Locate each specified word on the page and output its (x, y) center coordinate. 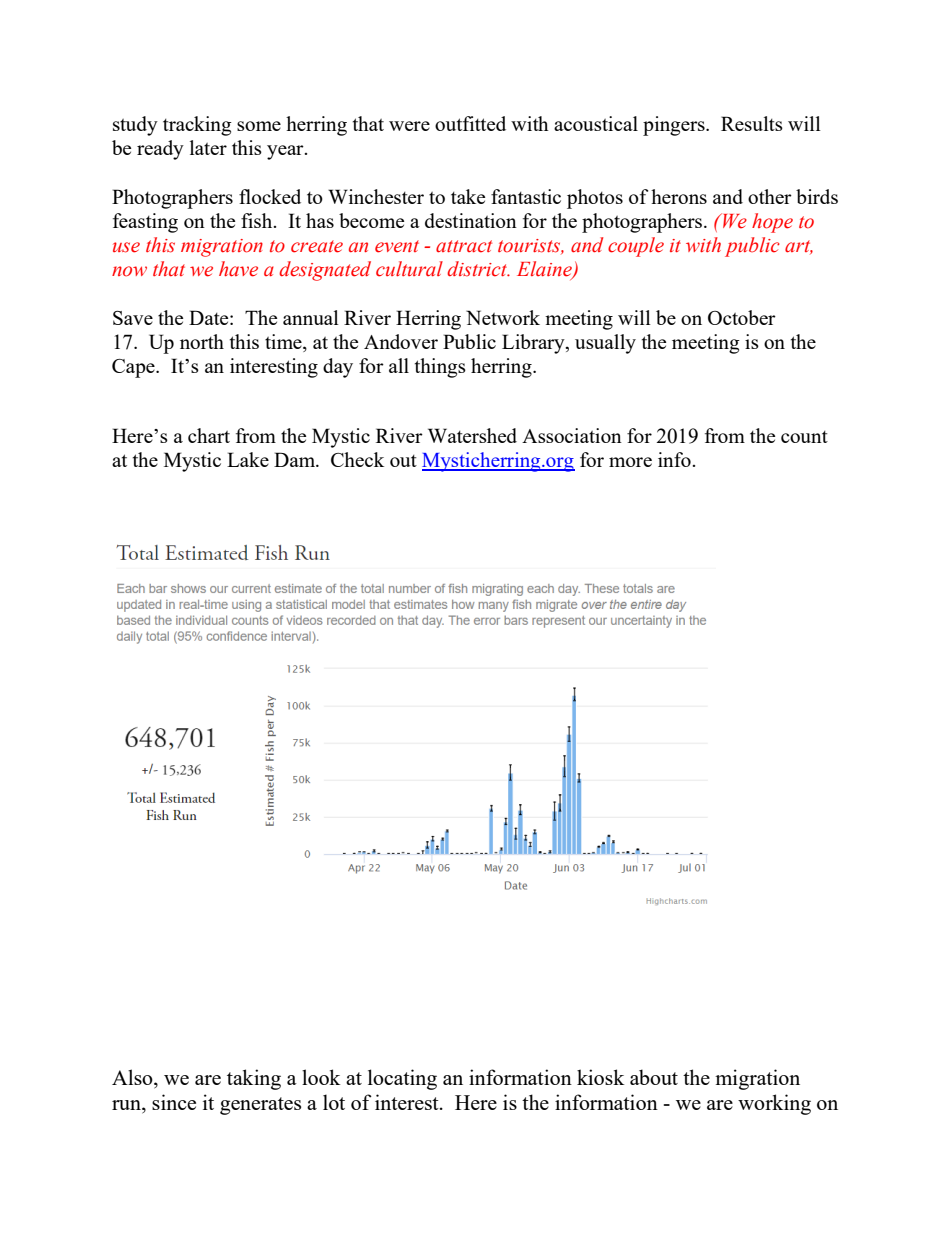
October (742, 317)
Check (357, 459)
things (440, 368)
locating (402, 1079)
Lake (248, 459)
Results (752, 123)
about (654, 1077)
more (630, 462)
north (202, 341)
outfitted (470, 123)
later (208, 147)
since (174, 1102)
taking (254, 1079)
